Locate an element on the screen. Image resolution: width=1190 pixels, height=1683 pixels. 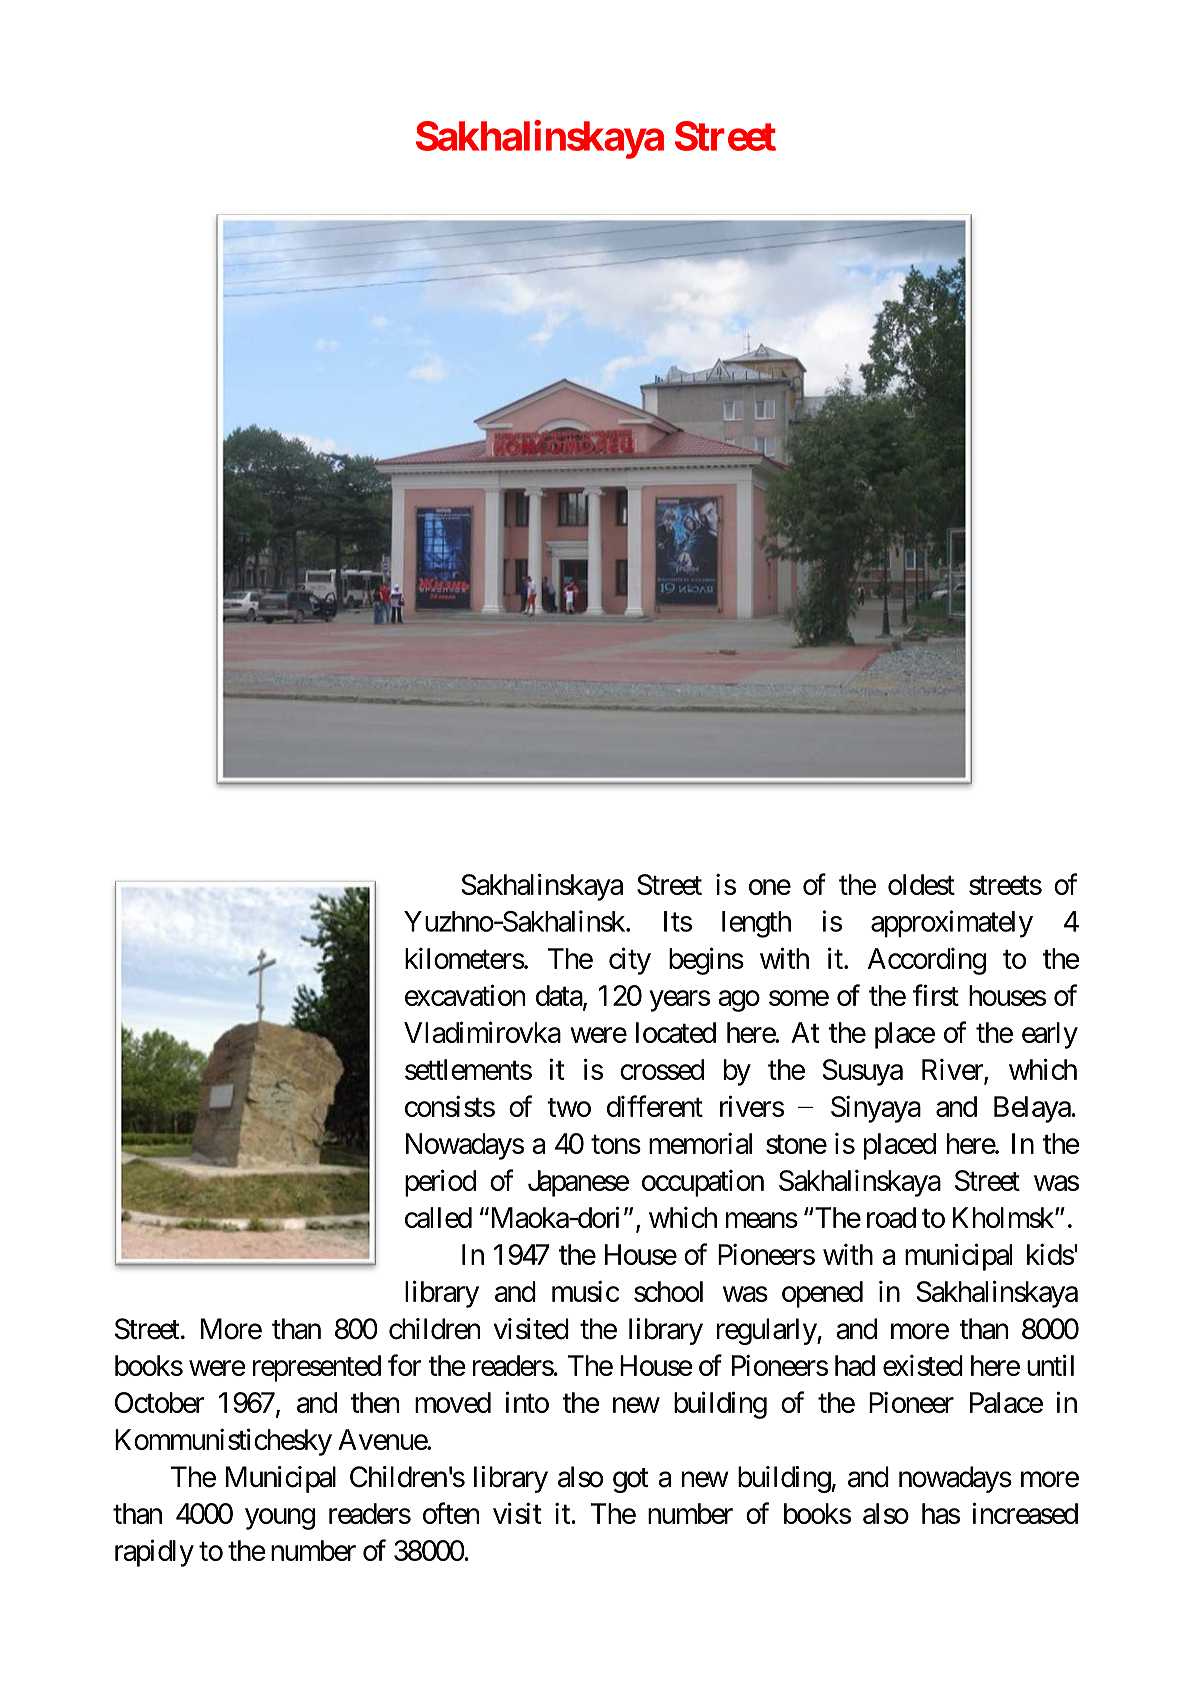
got is located at coordinates (631, 1480).
